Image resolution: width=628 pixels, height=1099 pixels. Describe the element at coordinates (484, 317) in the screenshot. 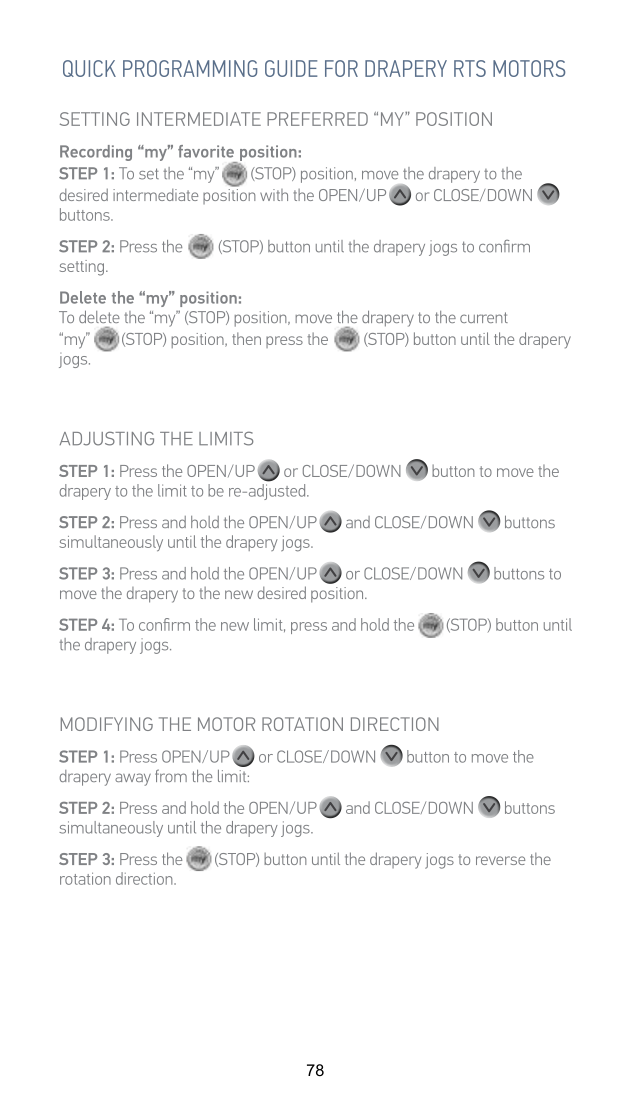

I see `current` at that location.
